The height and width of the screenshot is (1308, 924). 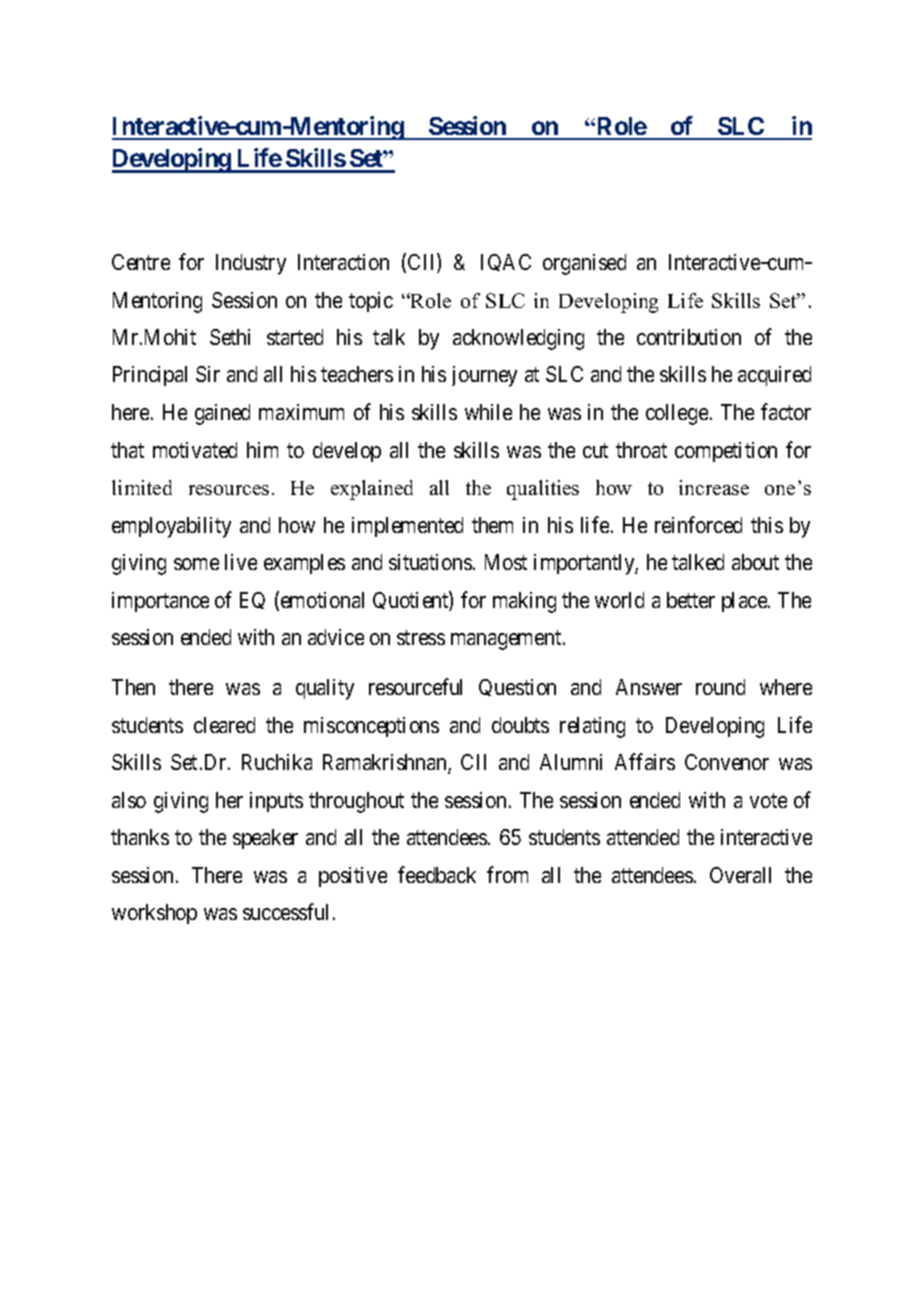 What do you see at coordinates (430, 562) in the screenshot?
I see `situations` at bounding box center [430, 562].
